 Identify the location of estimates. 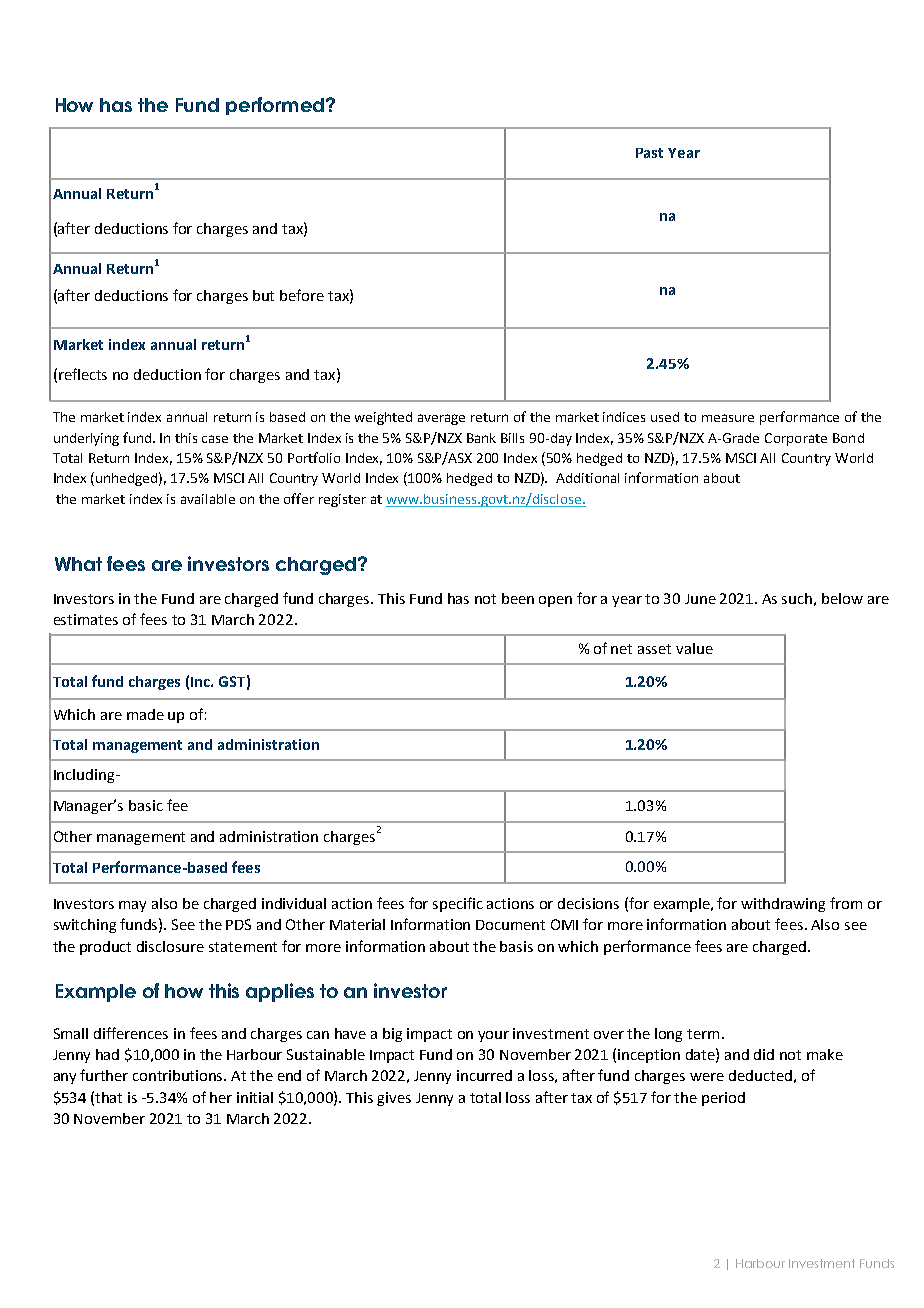
(86, 619).
